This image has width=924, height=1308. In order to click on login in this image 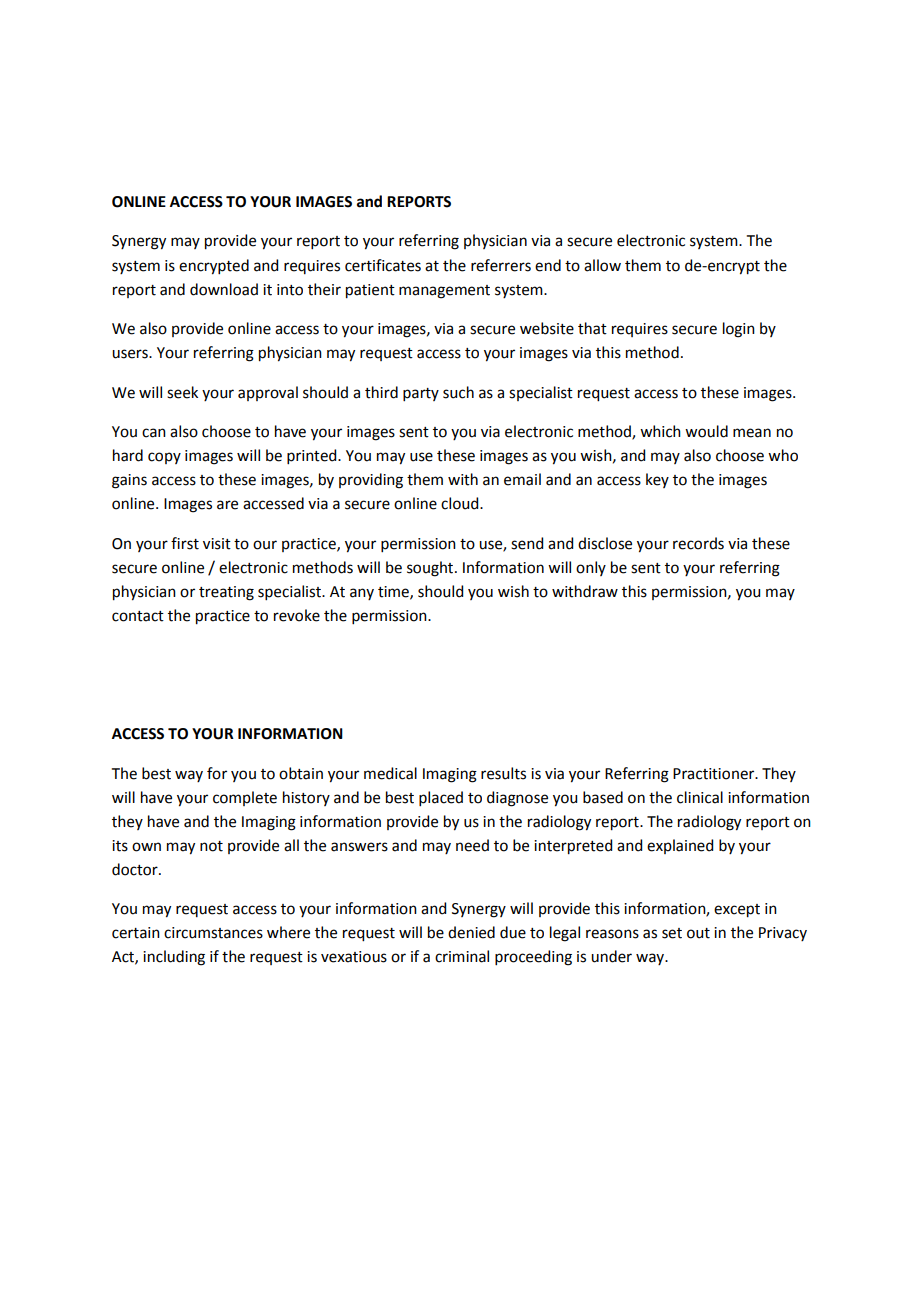, I will do `click(739, 330)`.
